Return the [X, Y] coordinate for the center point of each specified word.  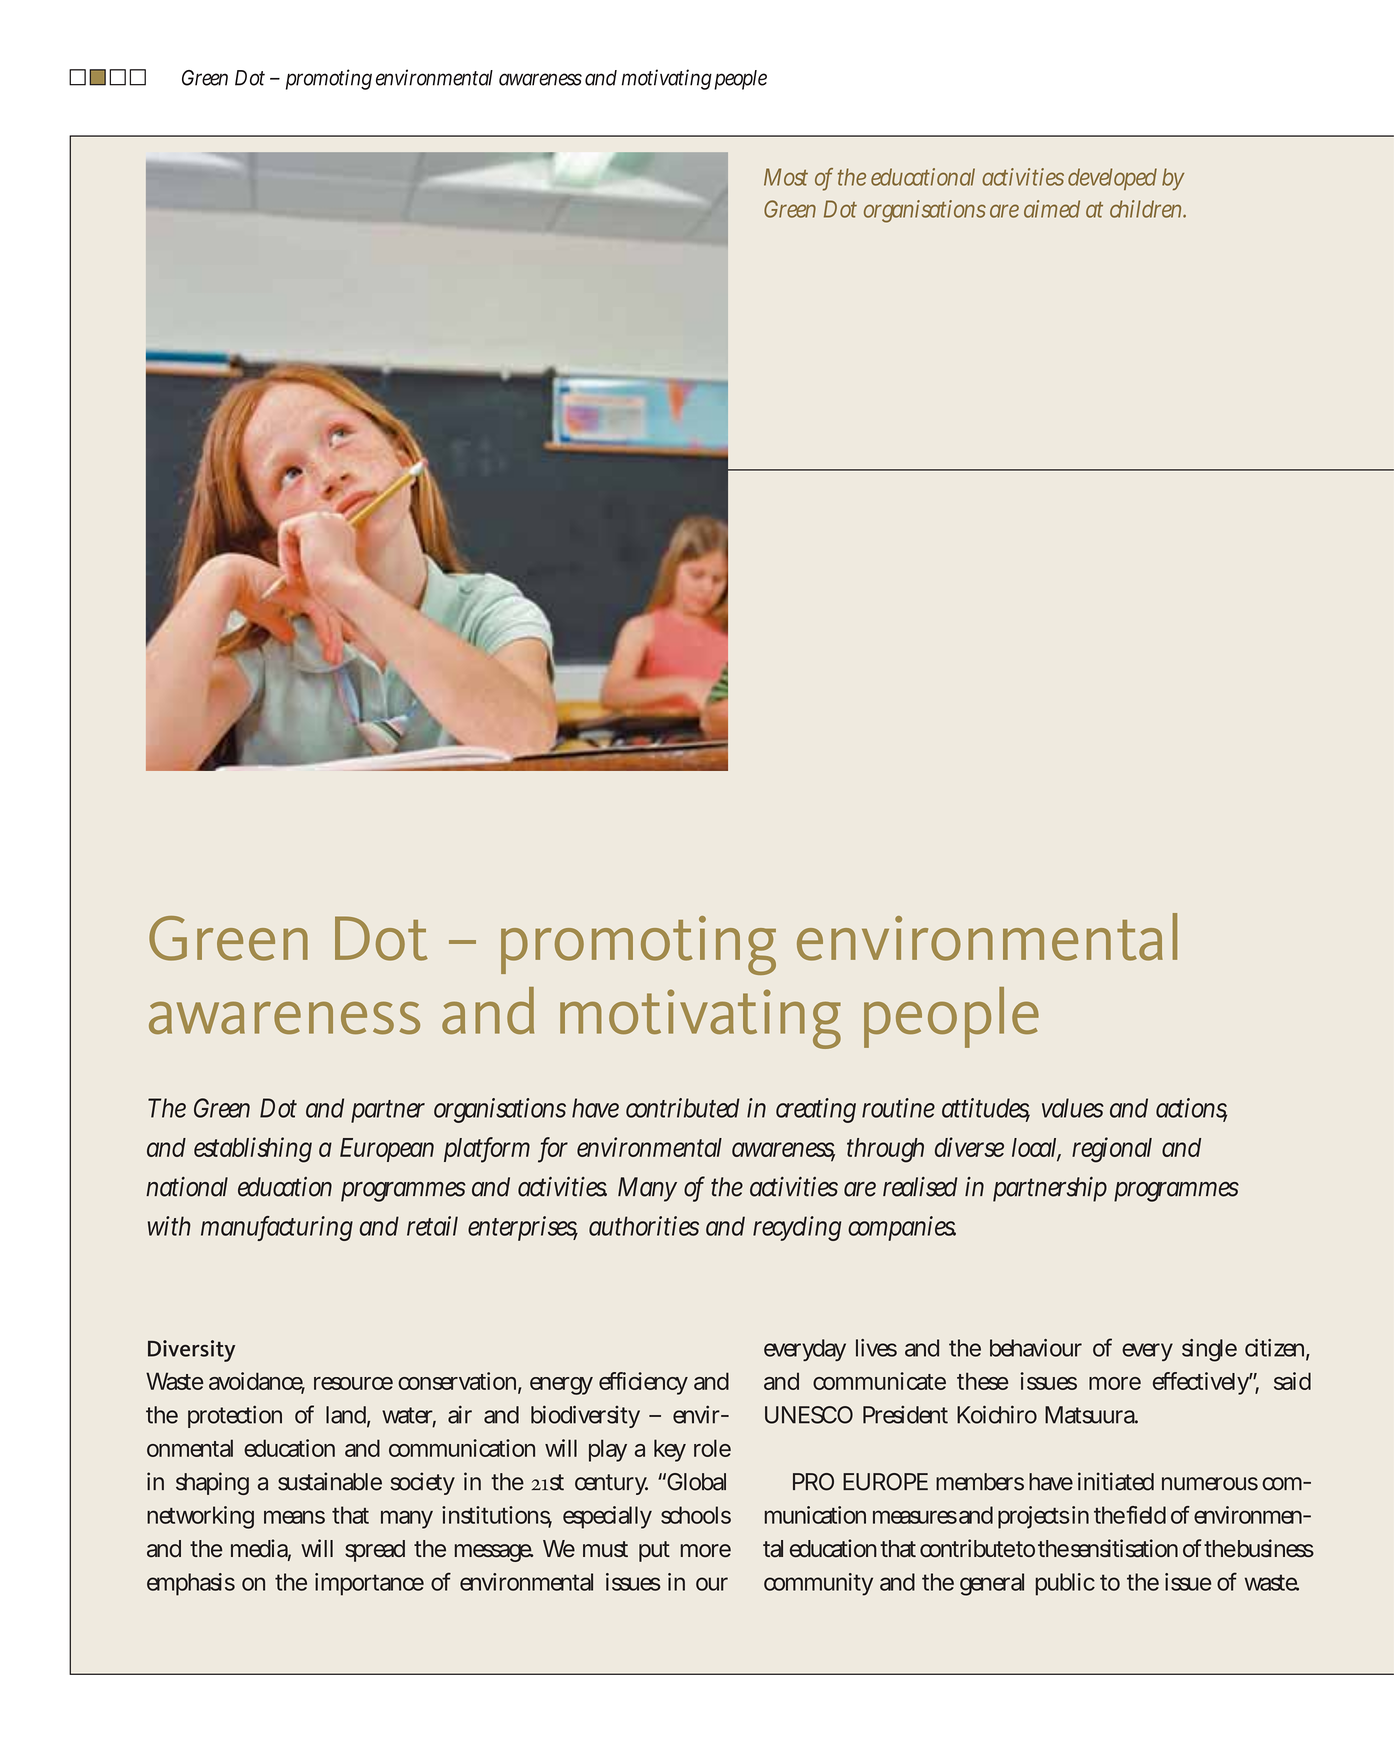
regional [1112, 1150]
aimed [1052, 209]
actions [1191, 1109]
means [294, 1517]
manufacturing [277, 1228]
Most [786, 177]
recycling [797, 1228]
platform [487, 1150]
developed [1112, 179]
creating [816, 1110]
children [1148, 209]
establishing [253, 1150]
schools [696, 1515]
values [1073, 1108]
